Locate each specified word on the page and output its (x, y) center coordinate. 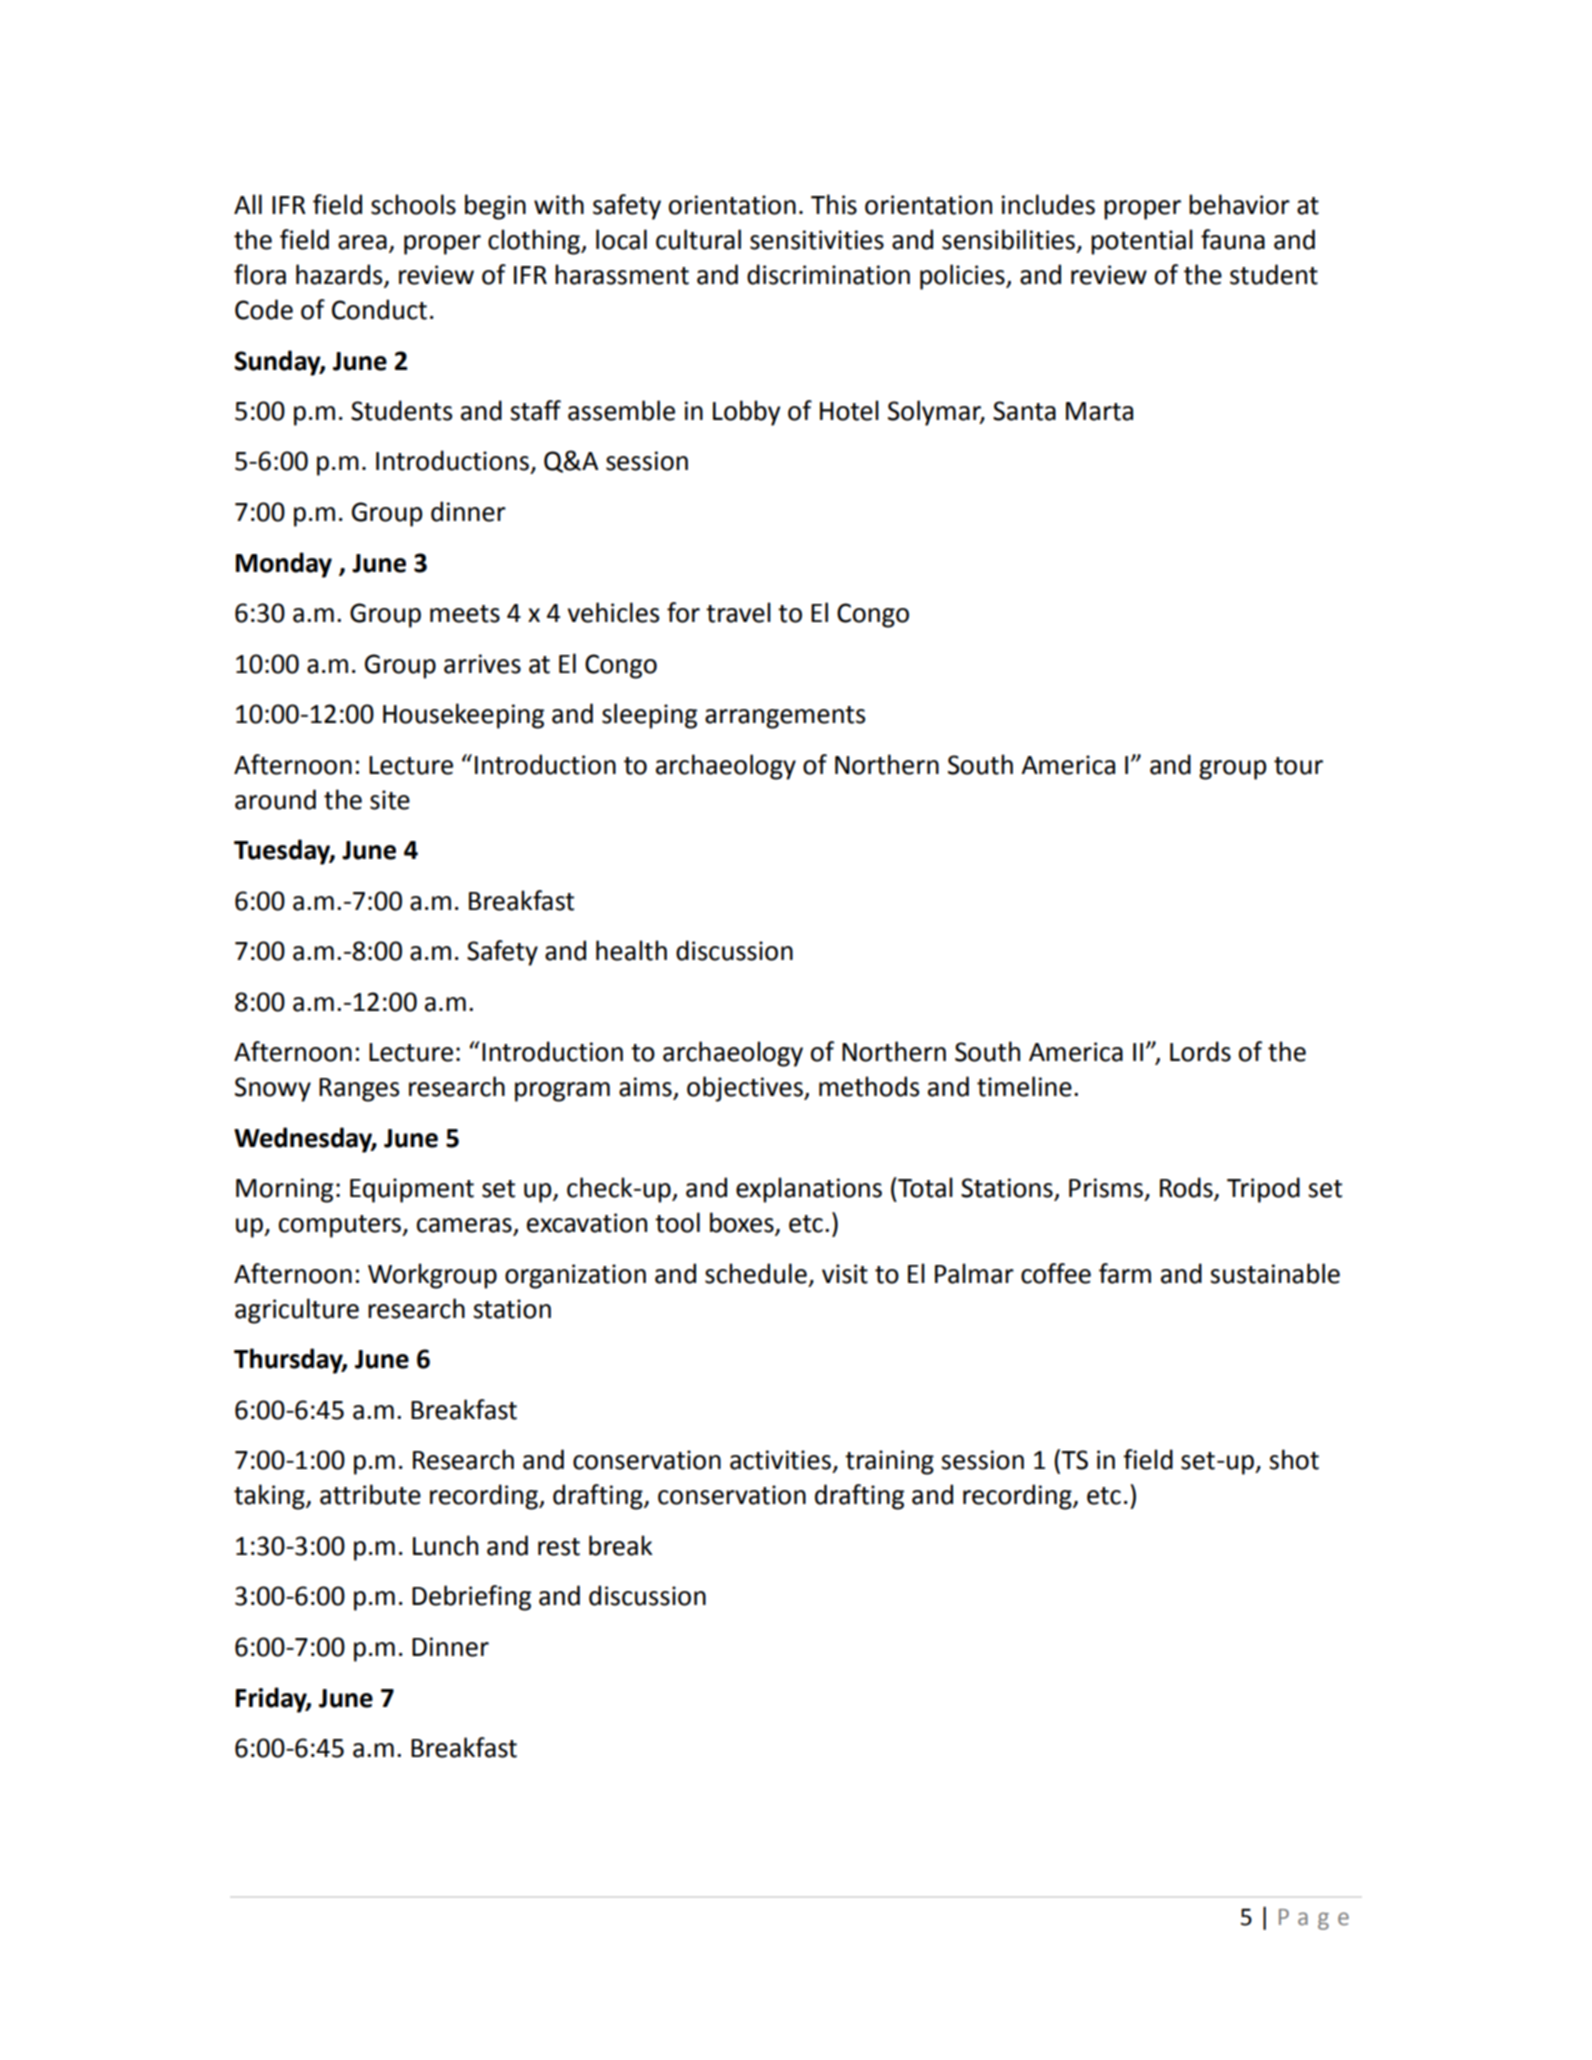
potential (1142, 242)
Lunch (445, 1545)
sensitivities (817, 240)
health (631, 950)
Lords (1200, 1051)
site (390, 800)
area (362, 242)
